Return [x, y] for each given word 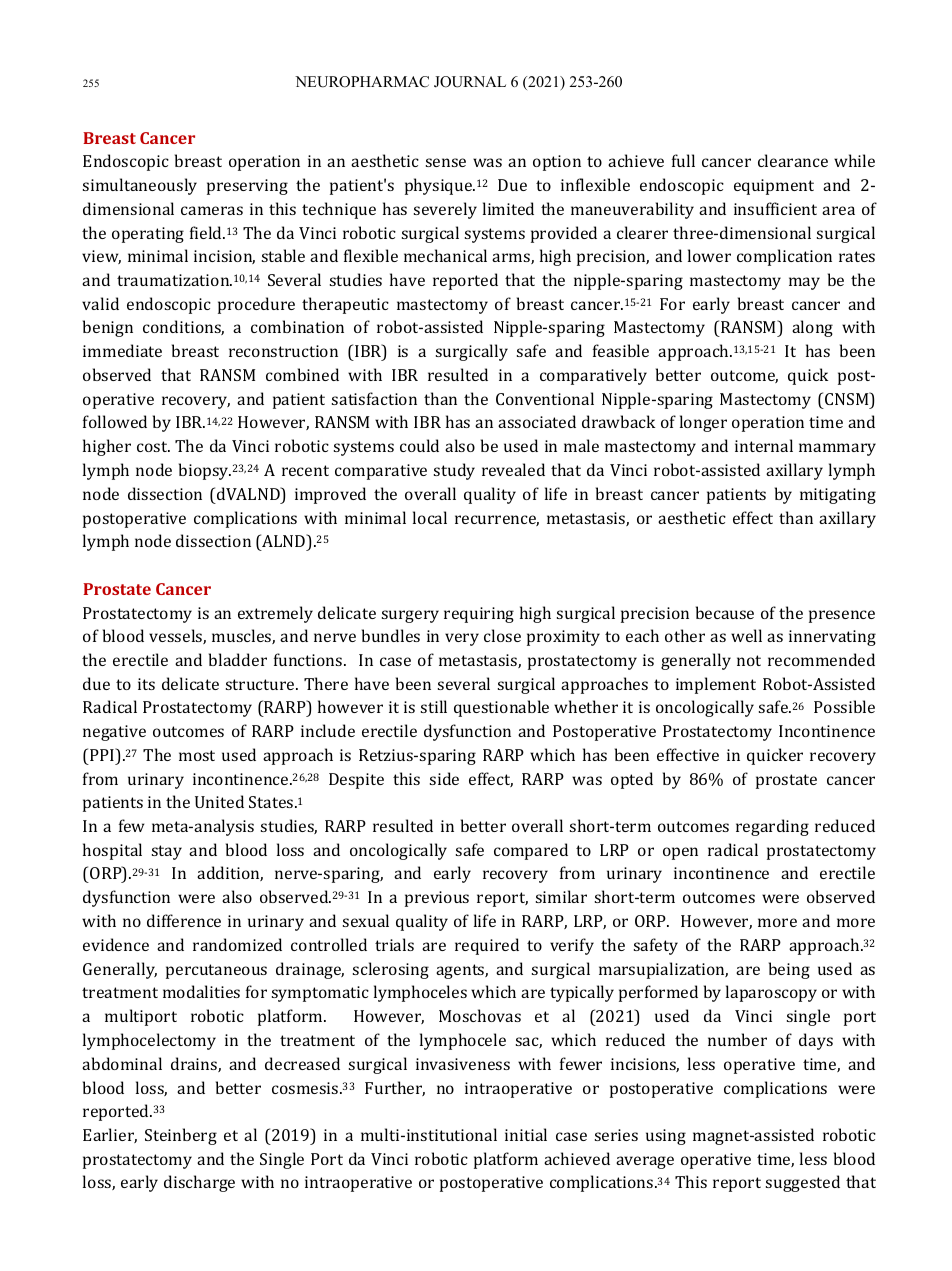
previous [437, 899]
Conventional [545, 398]
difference [184, 920]
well [746, 635]
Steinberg [181, 1136]
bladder [238, 659]
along [812, 328]
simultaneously [140, 186]
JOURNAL [470, 82]
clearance [793, 160]
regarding [772, 827]
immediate [122, 350]
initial [526, 1134]
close [502, 635]
